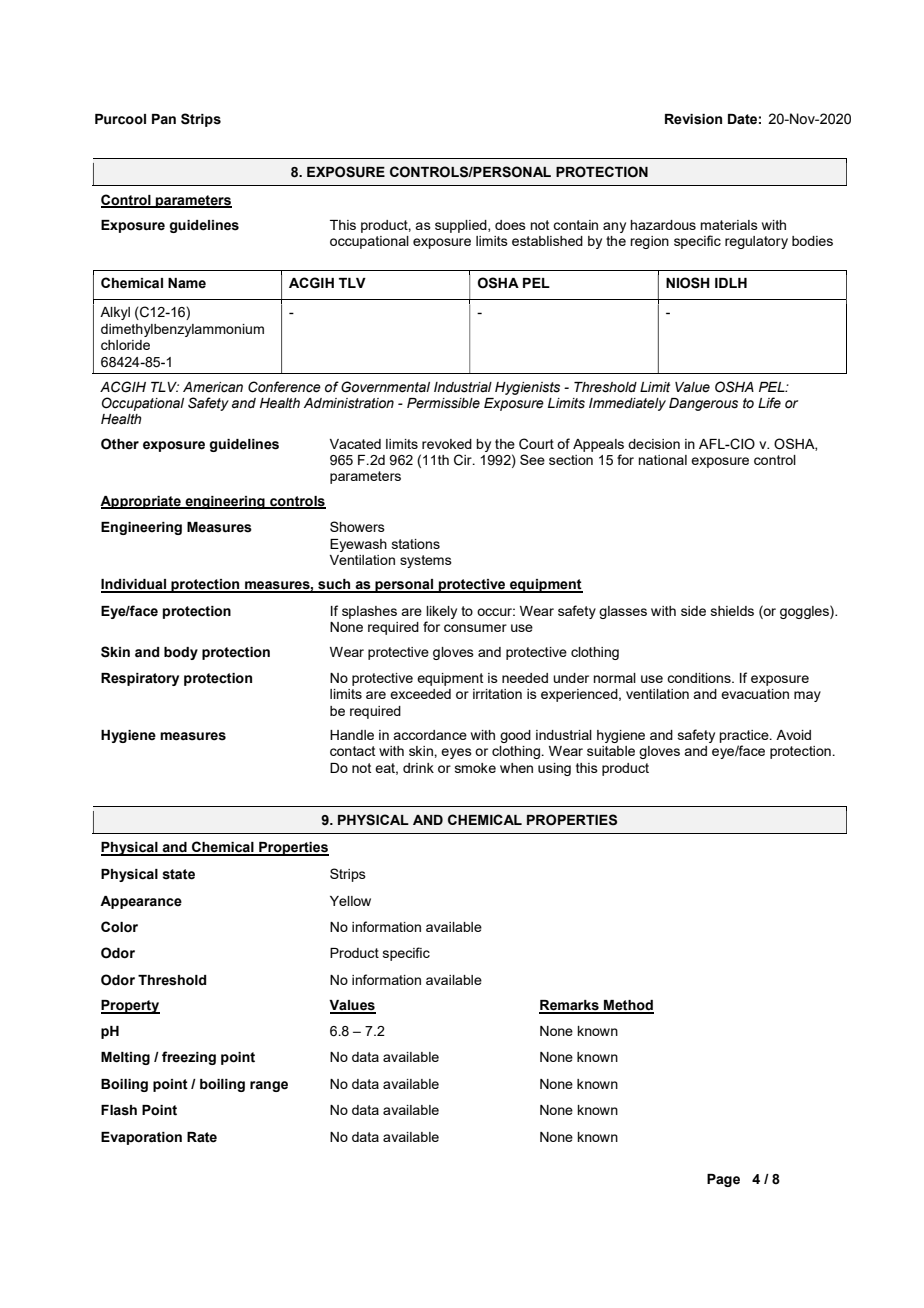 The width and height of the page is (924, 1308). Describe the element at coordinates (464, 460) in the page. I see `Cir` at that location.
